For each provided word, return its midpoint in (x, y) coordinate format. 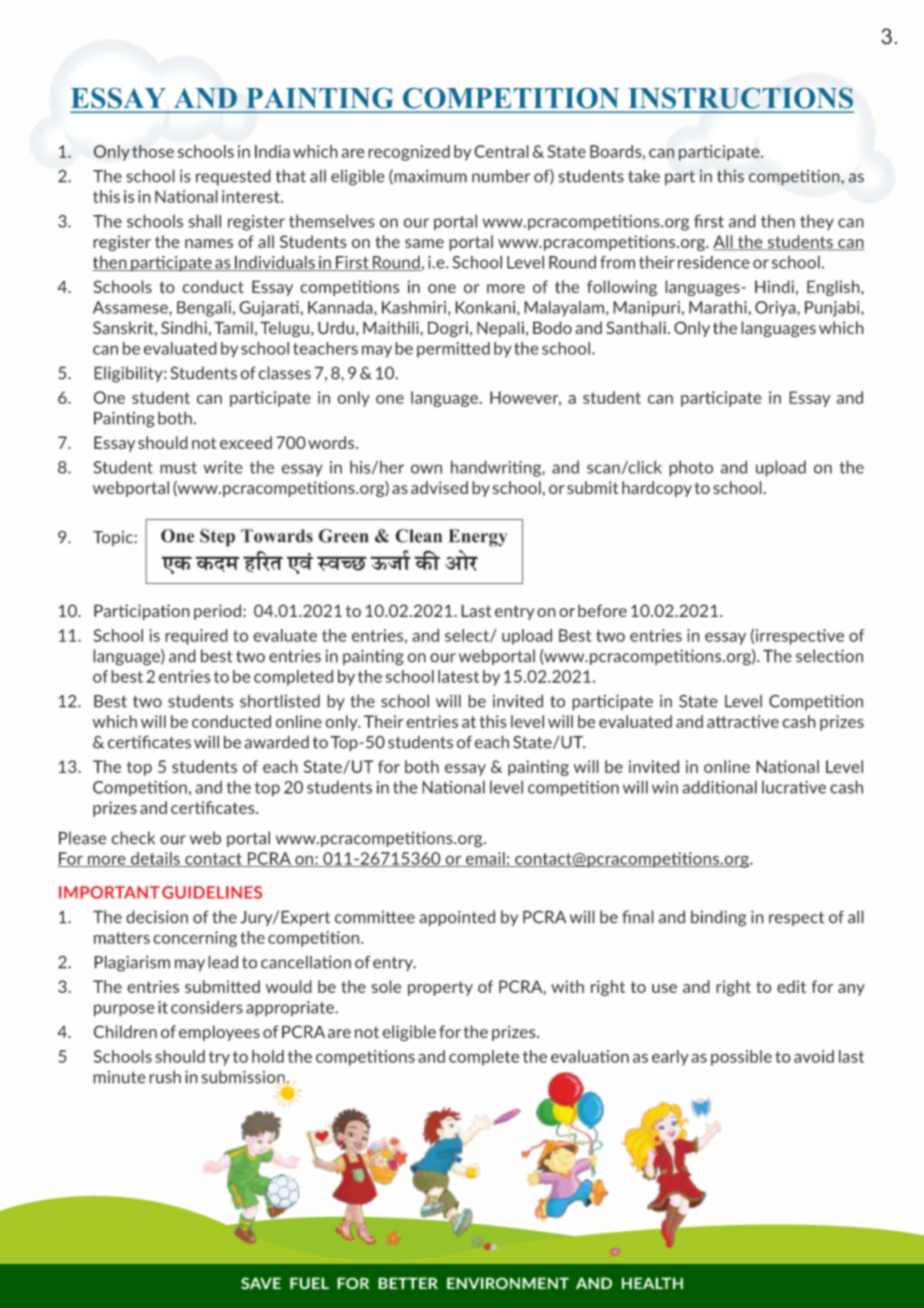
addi (699, 787)
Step (217, 538)
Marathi (719, 307)
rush (165, 1077)
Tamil (233, 327)
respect (796, 919)
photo (691, 468)
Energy (478, 538)
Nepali (500, 329)
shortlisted (280, 701)
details (155, 859)
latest (458, 676)
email (485, 859)
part (680, 177)
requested (233, 177)
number (501, 176)
